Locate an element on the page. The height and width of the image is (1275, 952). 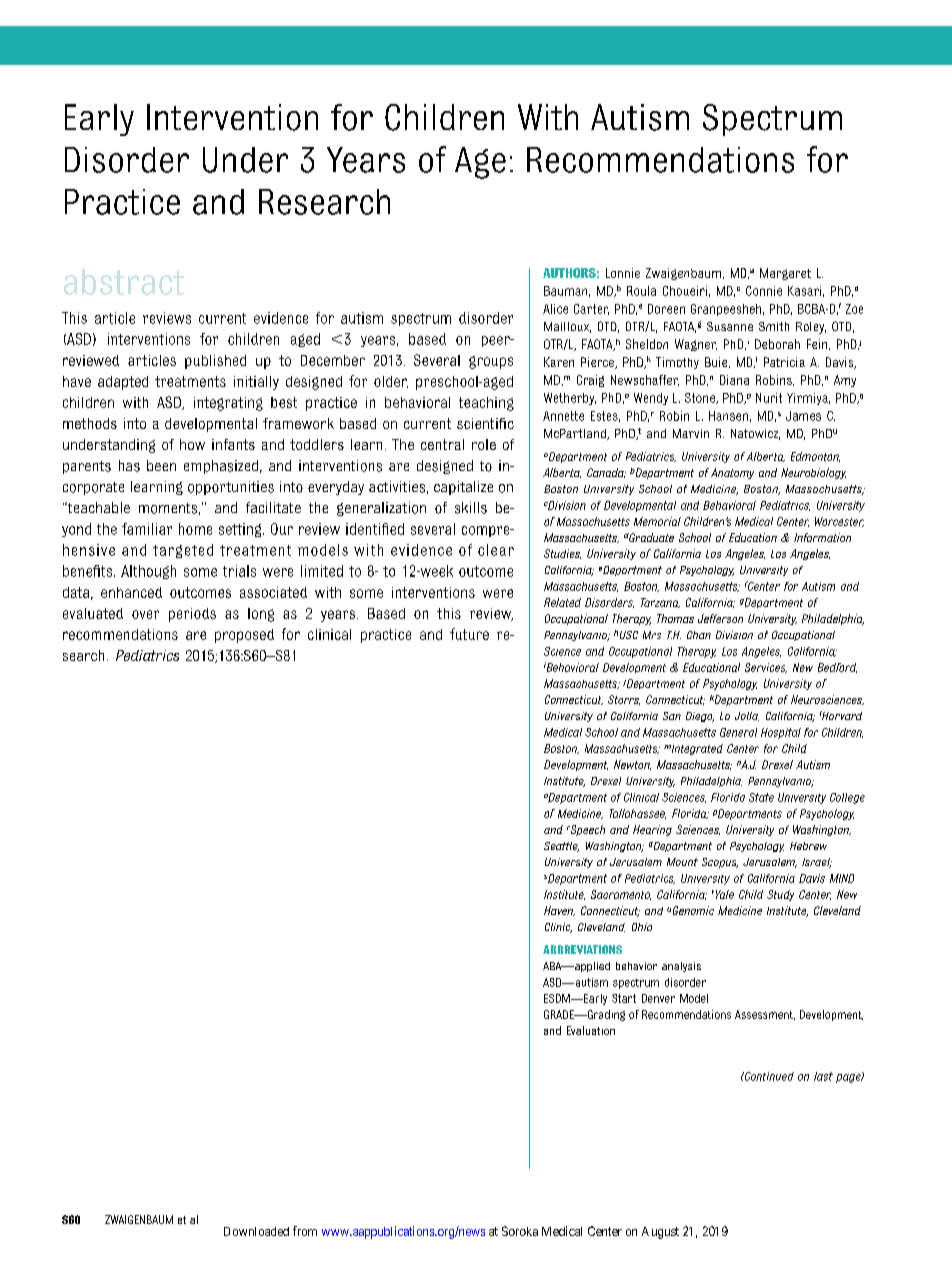
Alice is located at coordinates (555, 309).
